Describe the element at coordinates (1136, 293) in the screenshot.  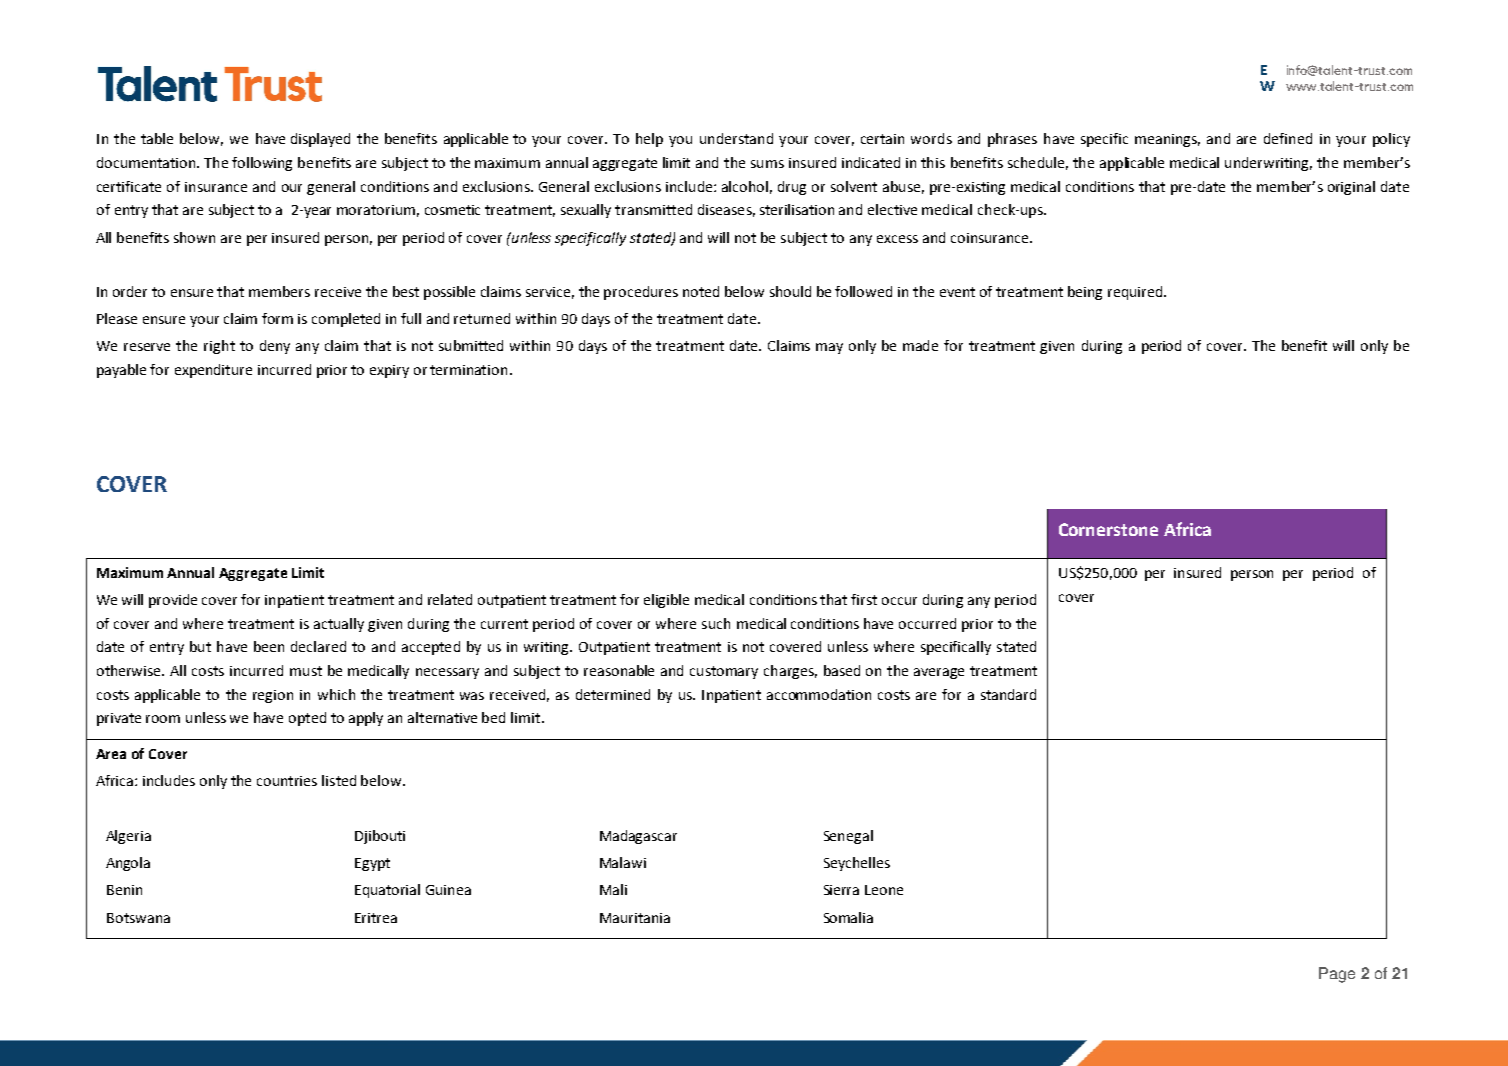
I see `required` at that location.
